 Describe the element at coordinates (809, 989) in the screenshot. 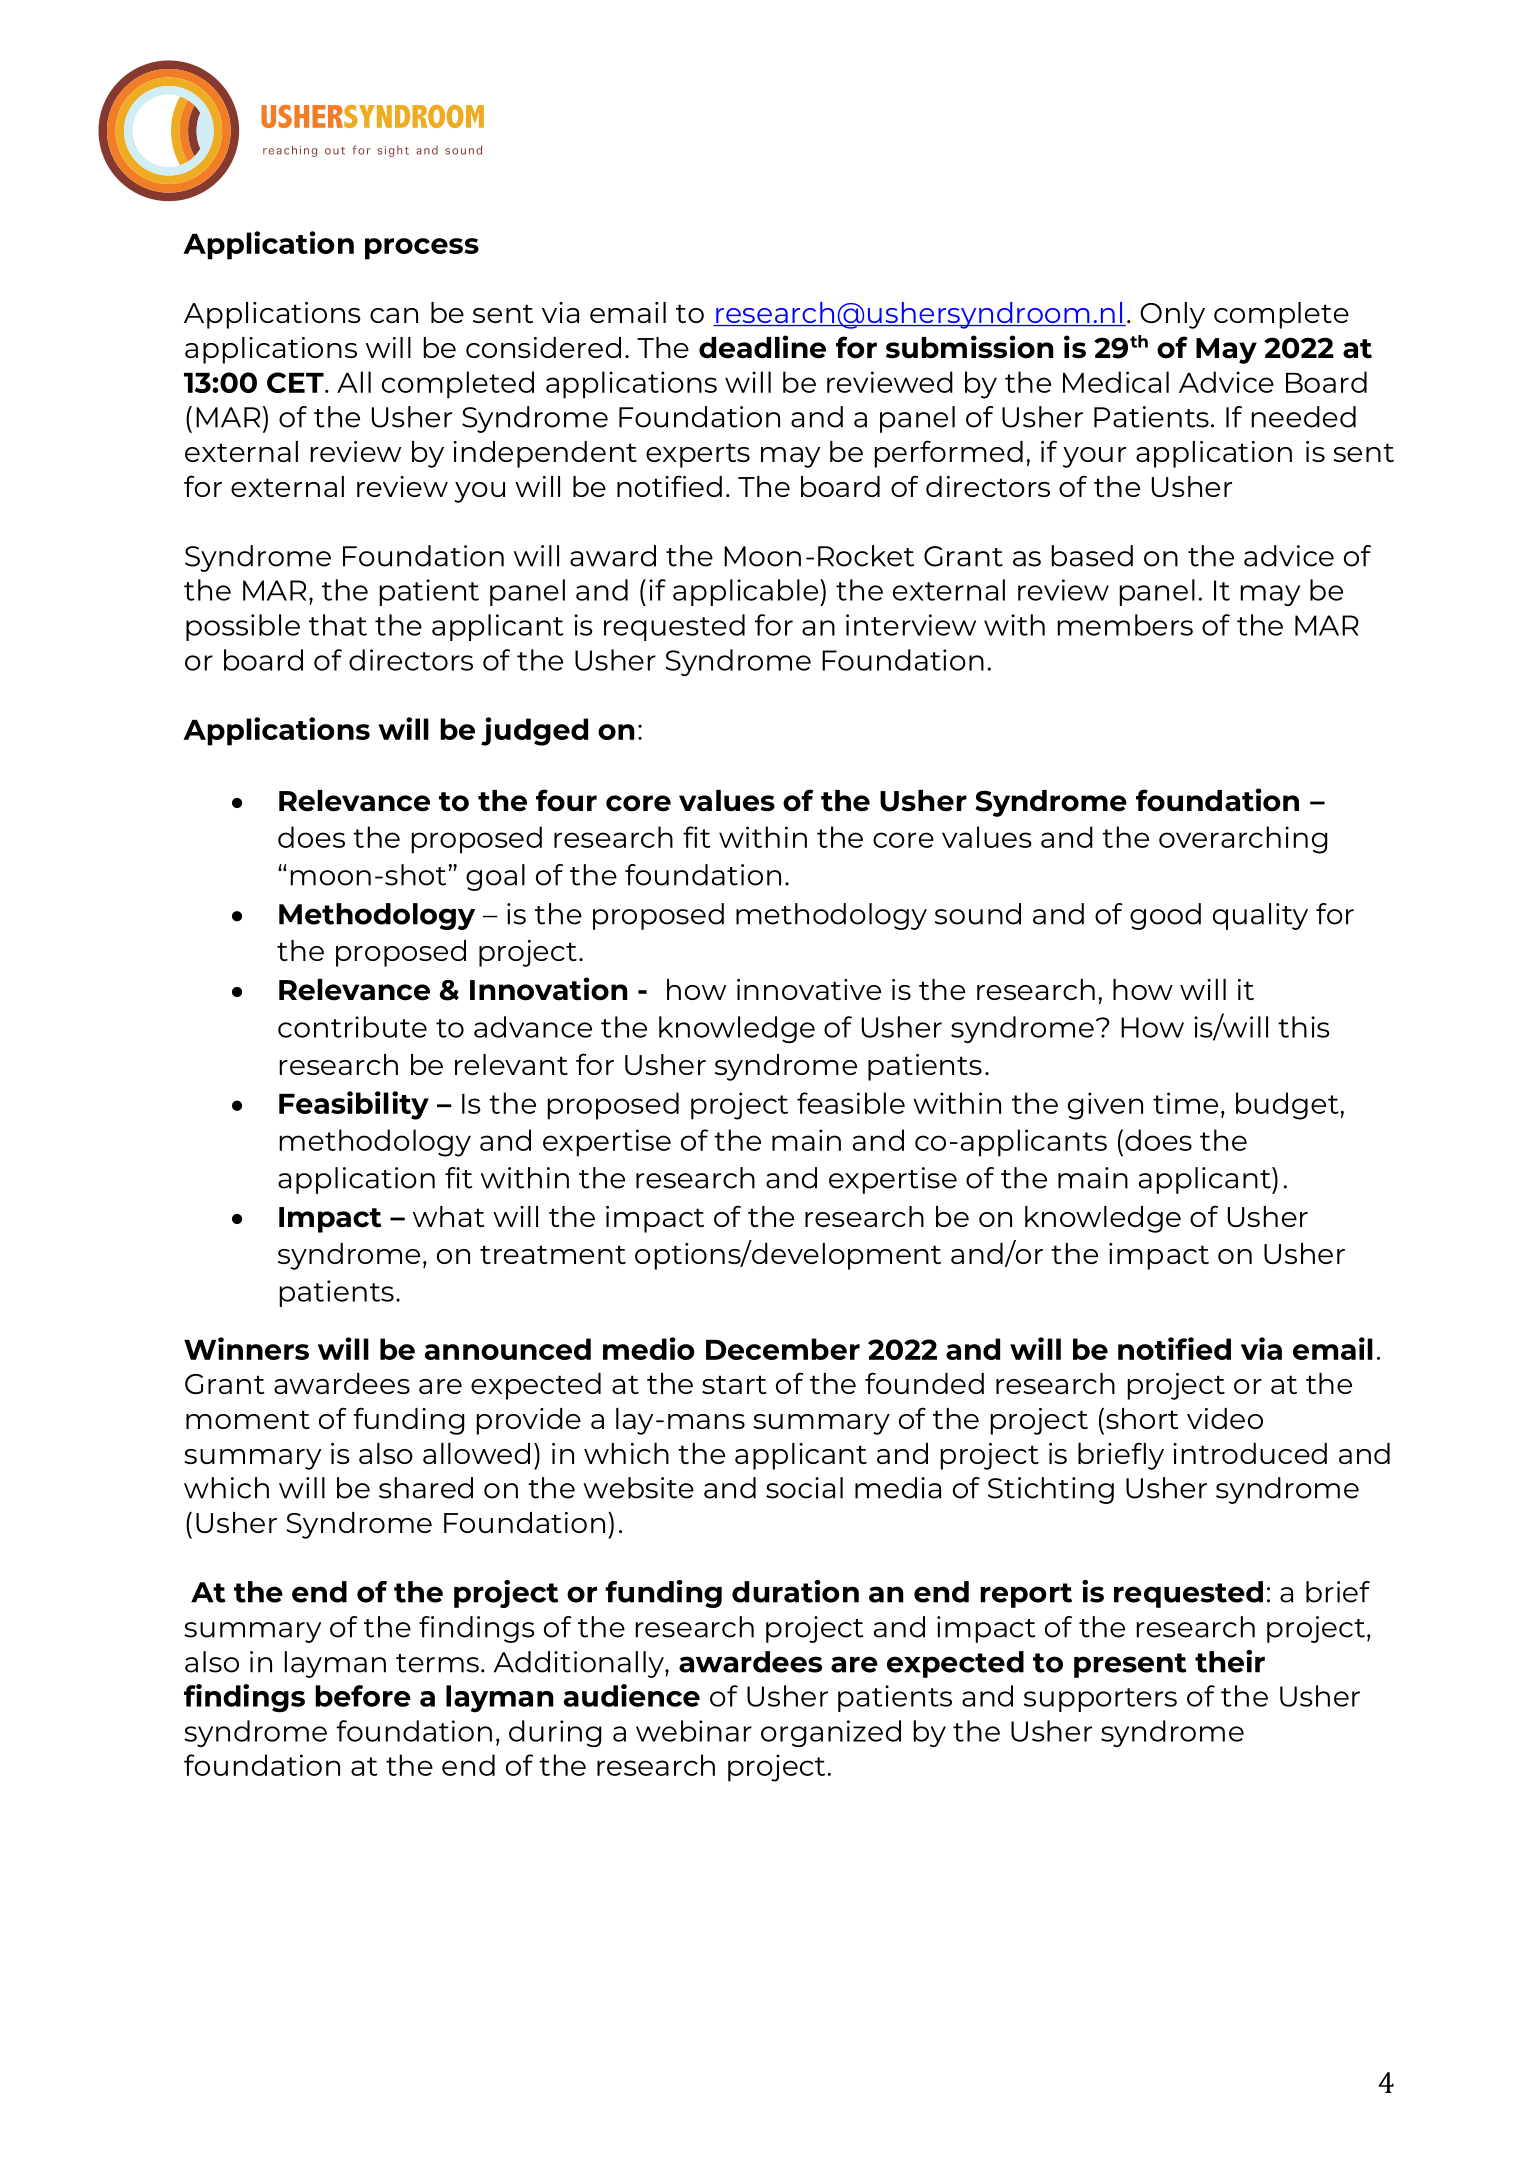

I see `innovative` at that location.
